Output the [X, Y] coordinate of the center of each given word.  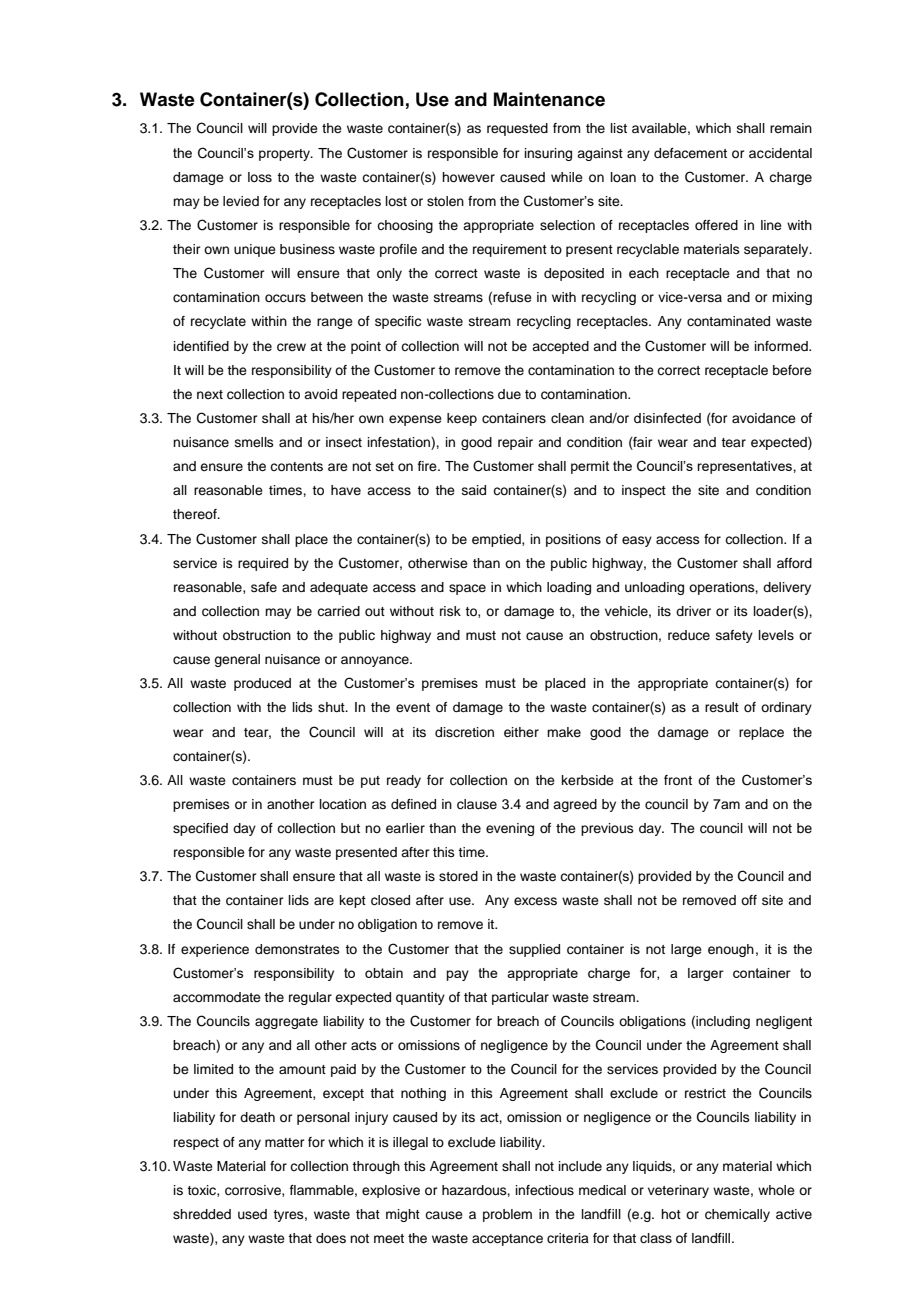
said [474, 490]
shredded [202, 1214]
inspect [644, 491]
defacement [690, 153]
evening [510, 829]
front [678, 780]
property [285, 155]
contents [296, 466]
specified [200, 829]
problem [507, 1215]
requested [517, 129]
